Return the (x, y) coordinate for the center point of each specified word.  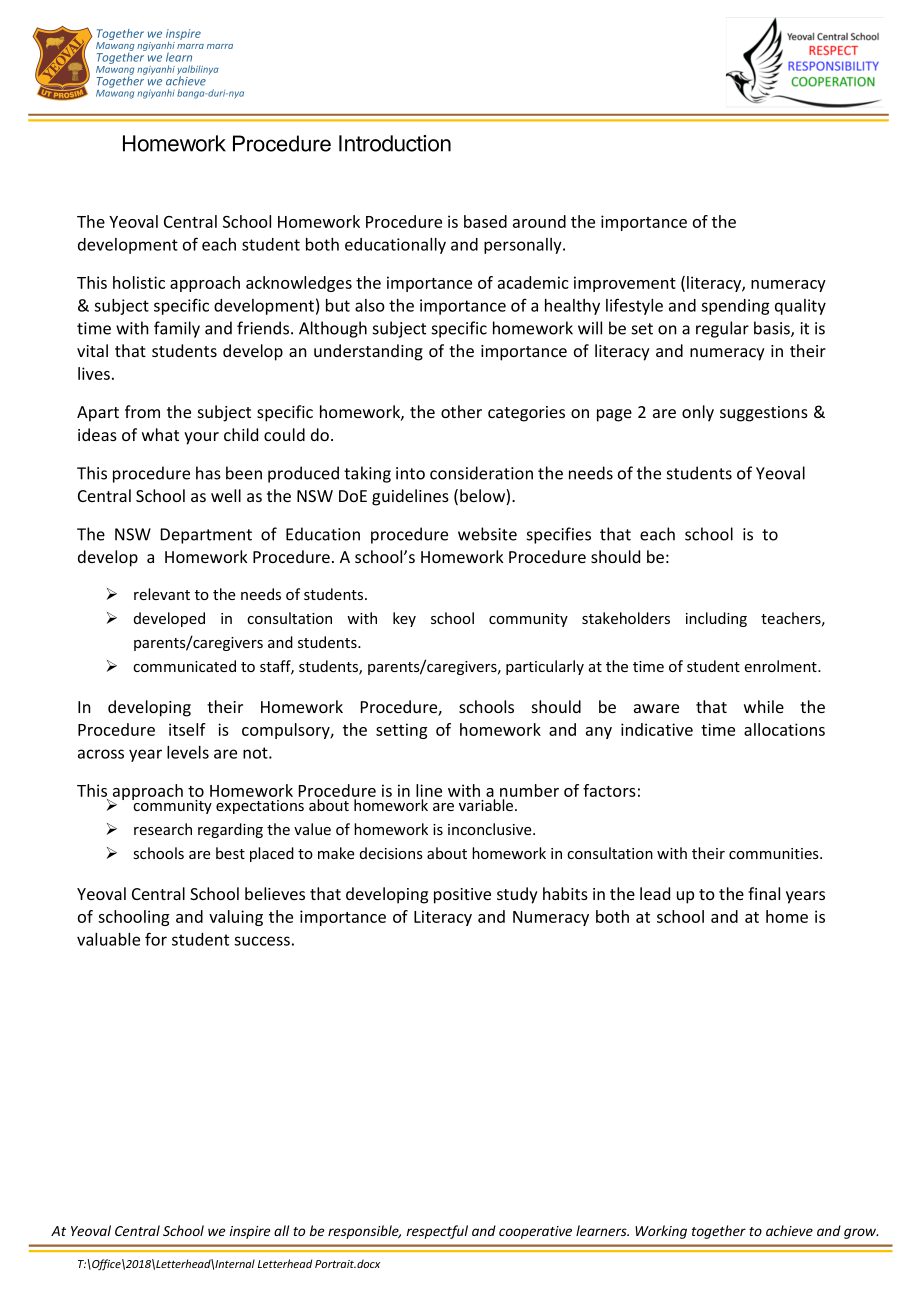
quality (800, 307)
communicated (184, 666)
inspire (250, 1232)
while (764, 706)
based (485, 221)
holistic (139, 282)
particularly (545, 667)
